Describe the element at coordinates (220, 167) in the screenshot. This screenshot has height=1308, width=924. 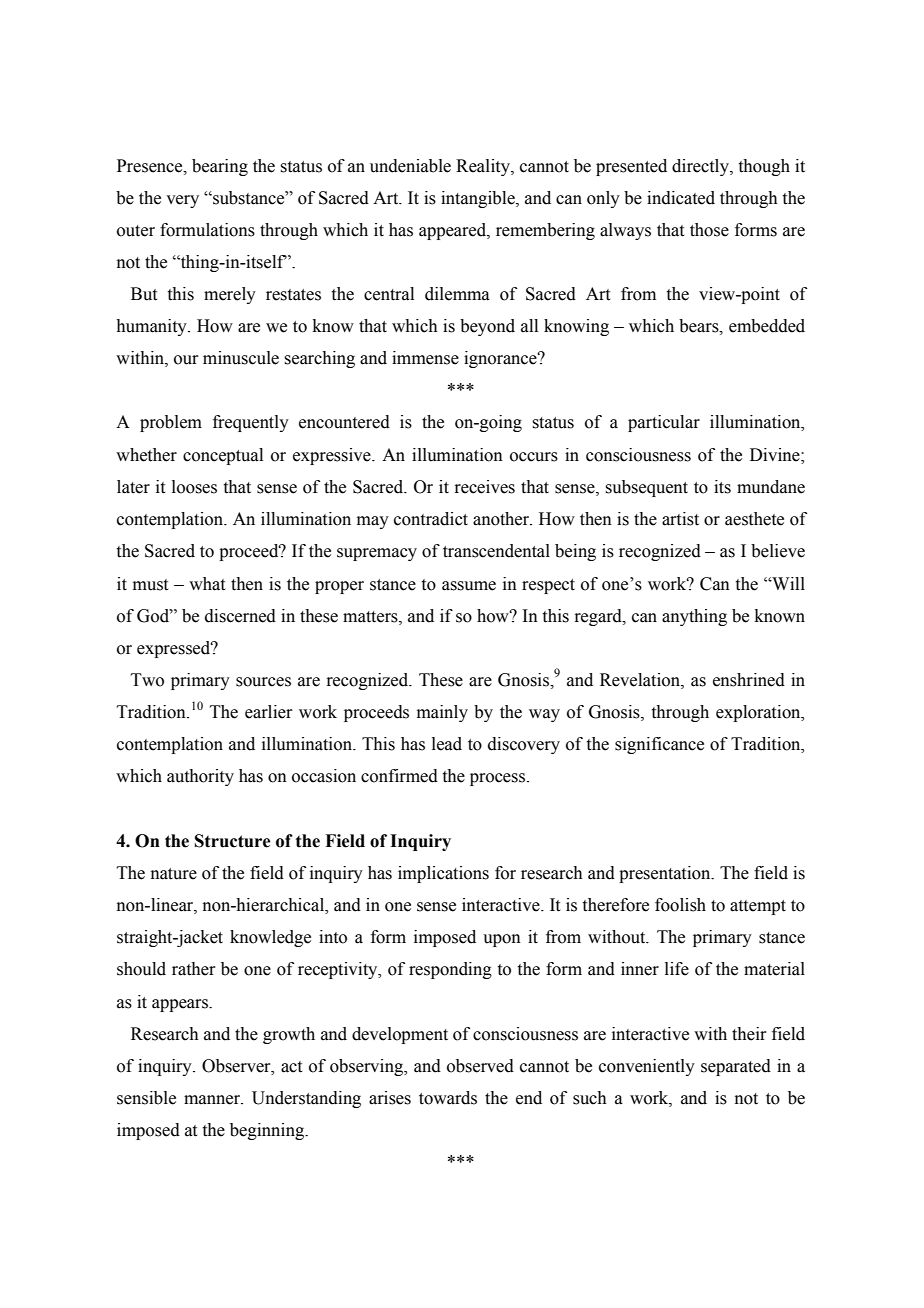
I see `bearing` at that location.
